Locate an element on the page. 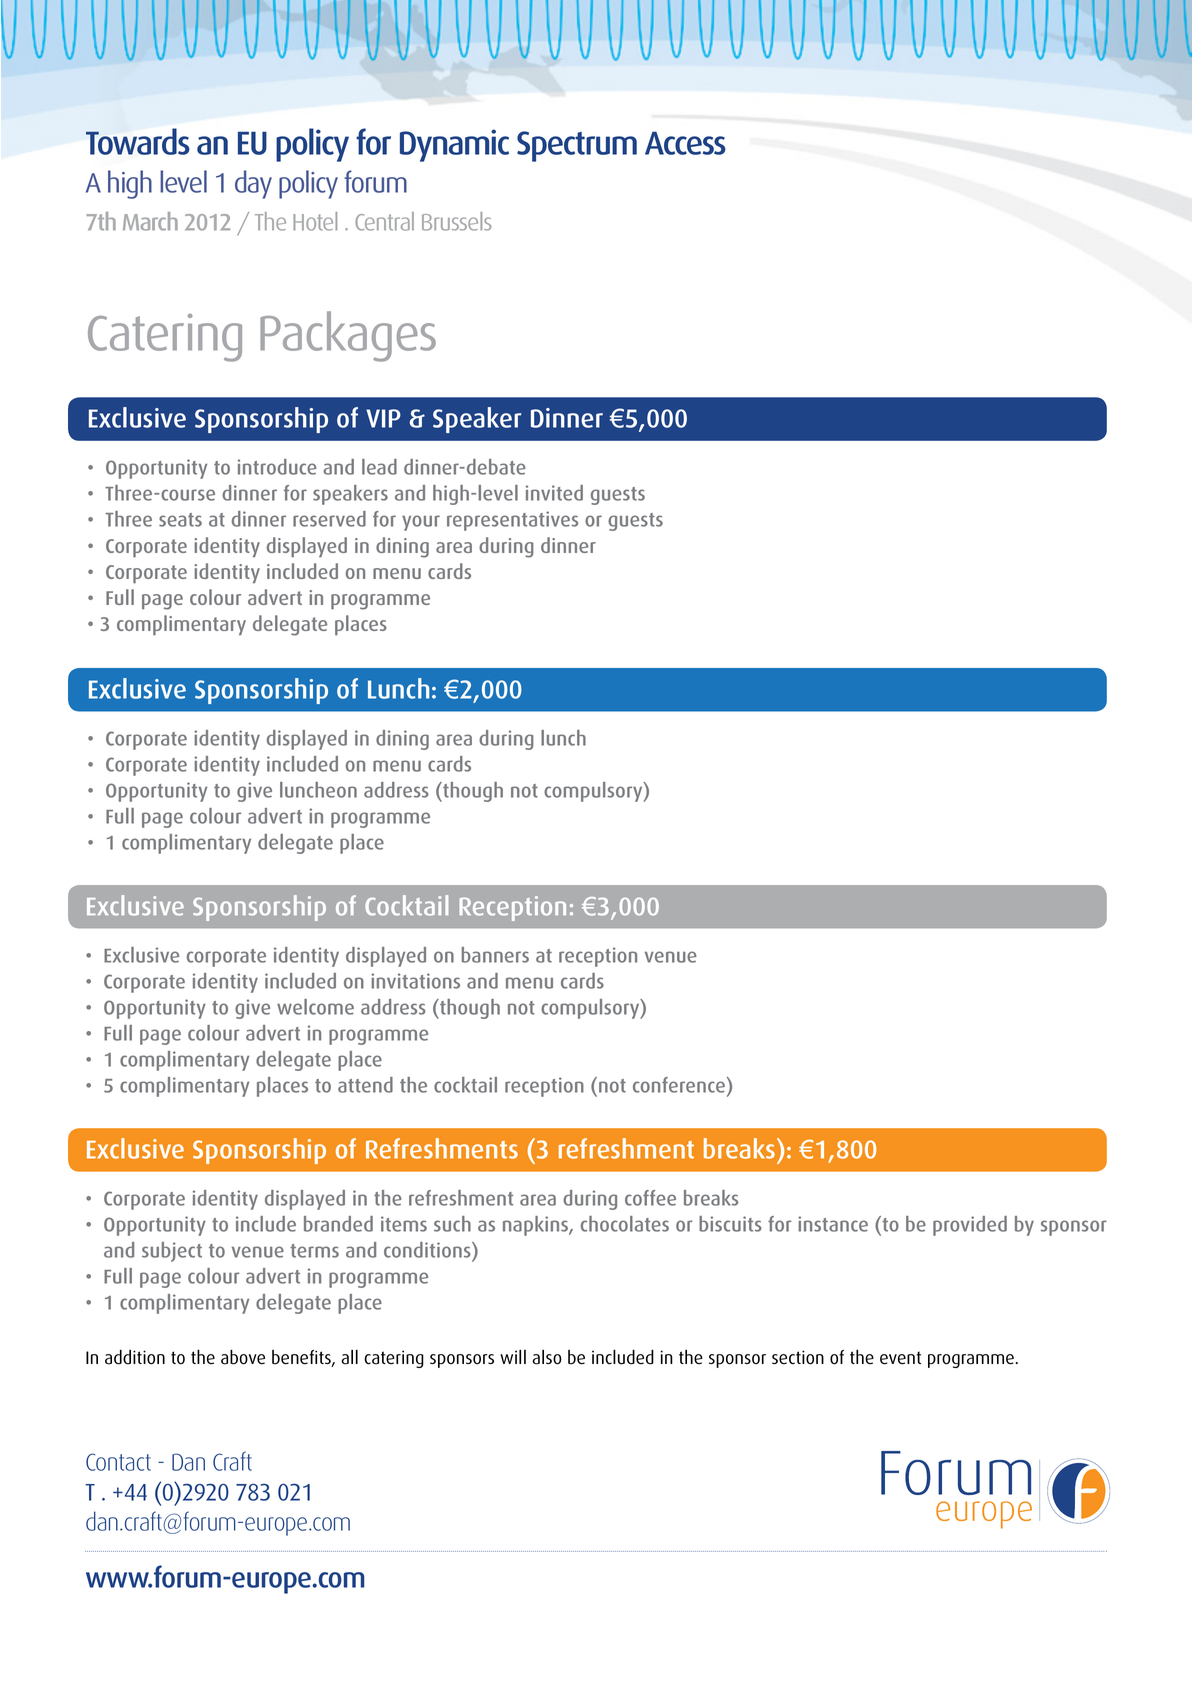  day is located at coordinates (253, 184).
